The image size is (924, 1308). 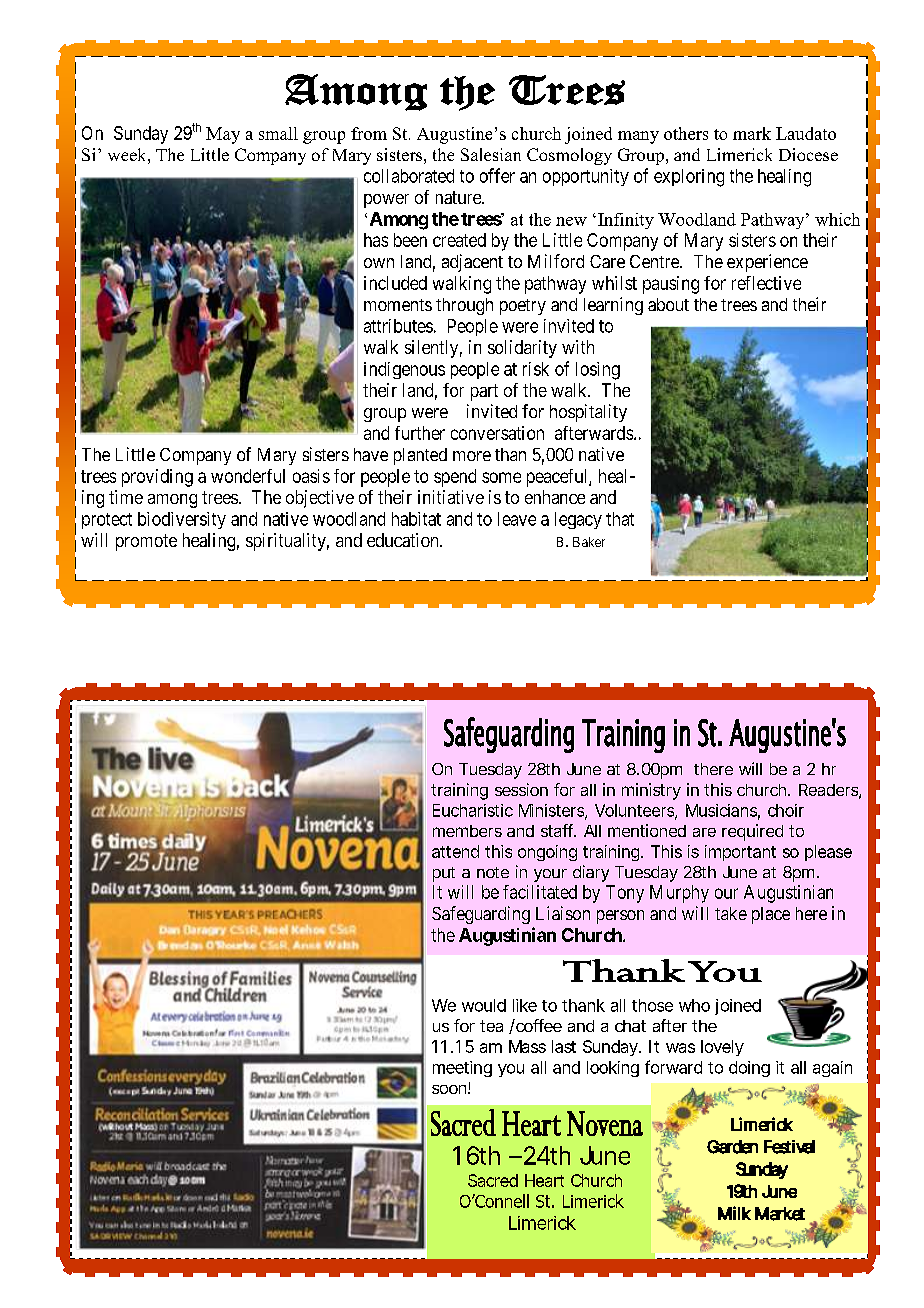 What do you see at coordinates (521, 789) in the image?
I see `session` at bounding box center [521, 789].
